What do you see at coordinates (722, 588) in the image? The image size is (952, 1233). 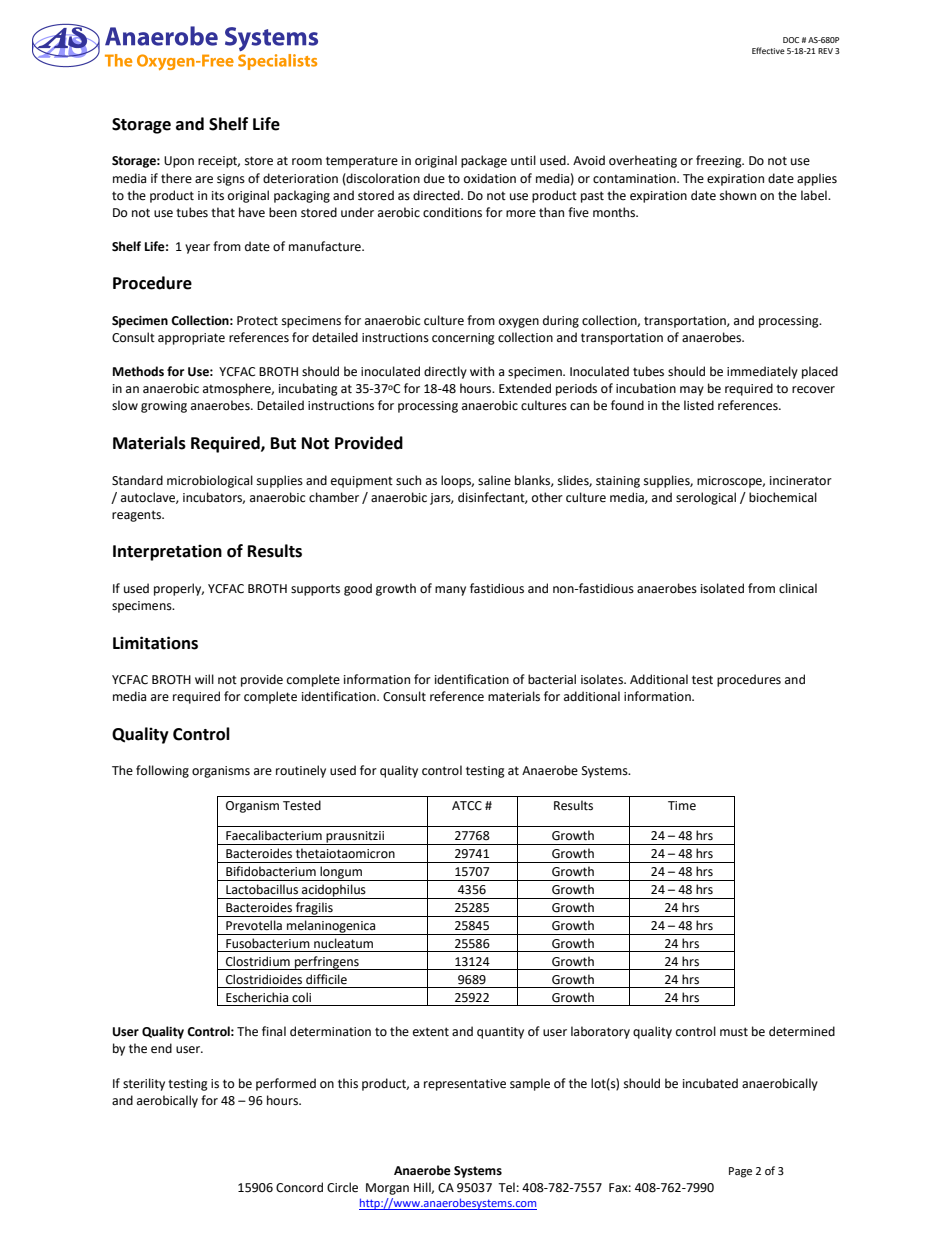 I see `isolated` at bounding box center [722, 588].
